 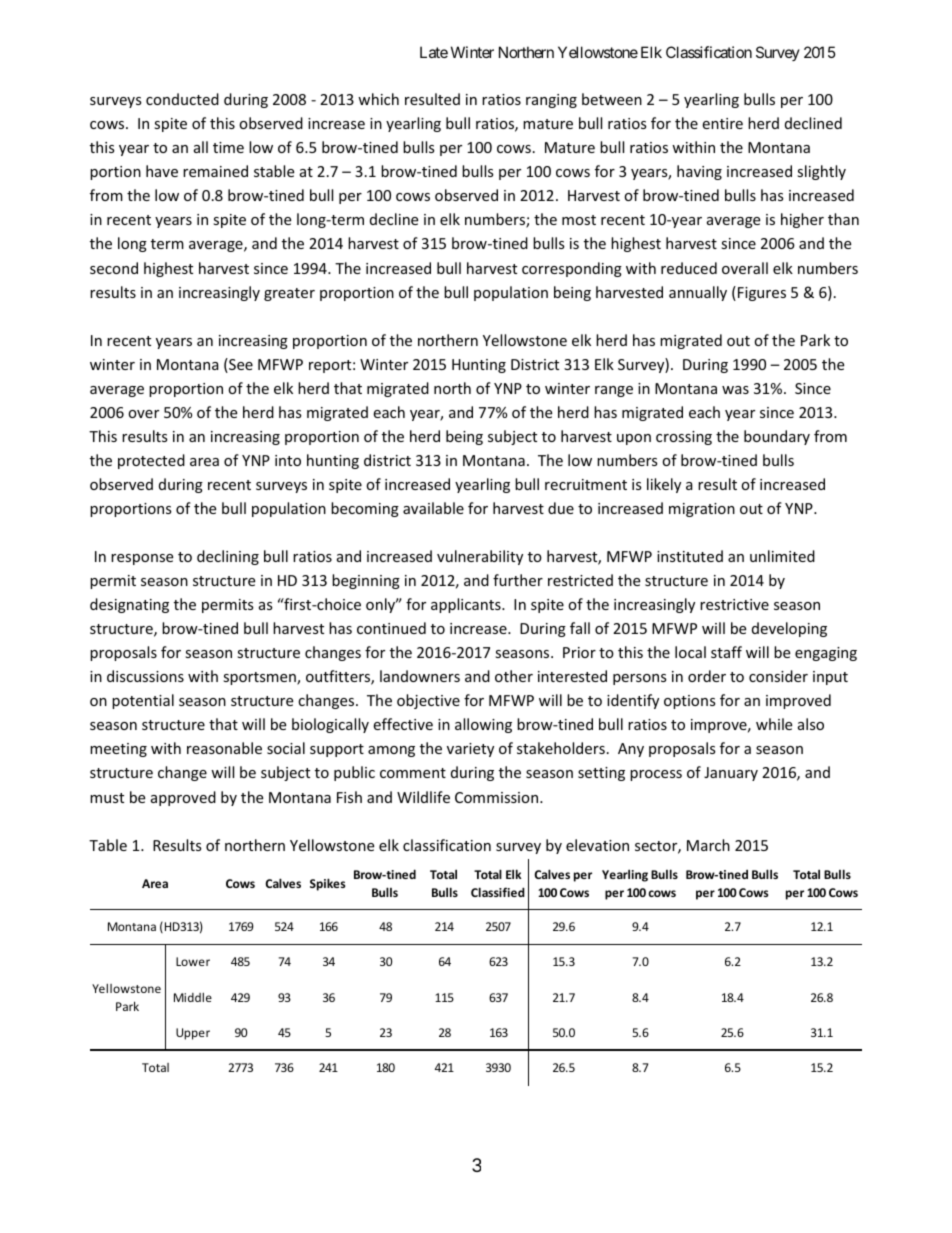 What do you see at coordinates (735, 390) in the image?
I see `was` at bounding box center [735, 390].
